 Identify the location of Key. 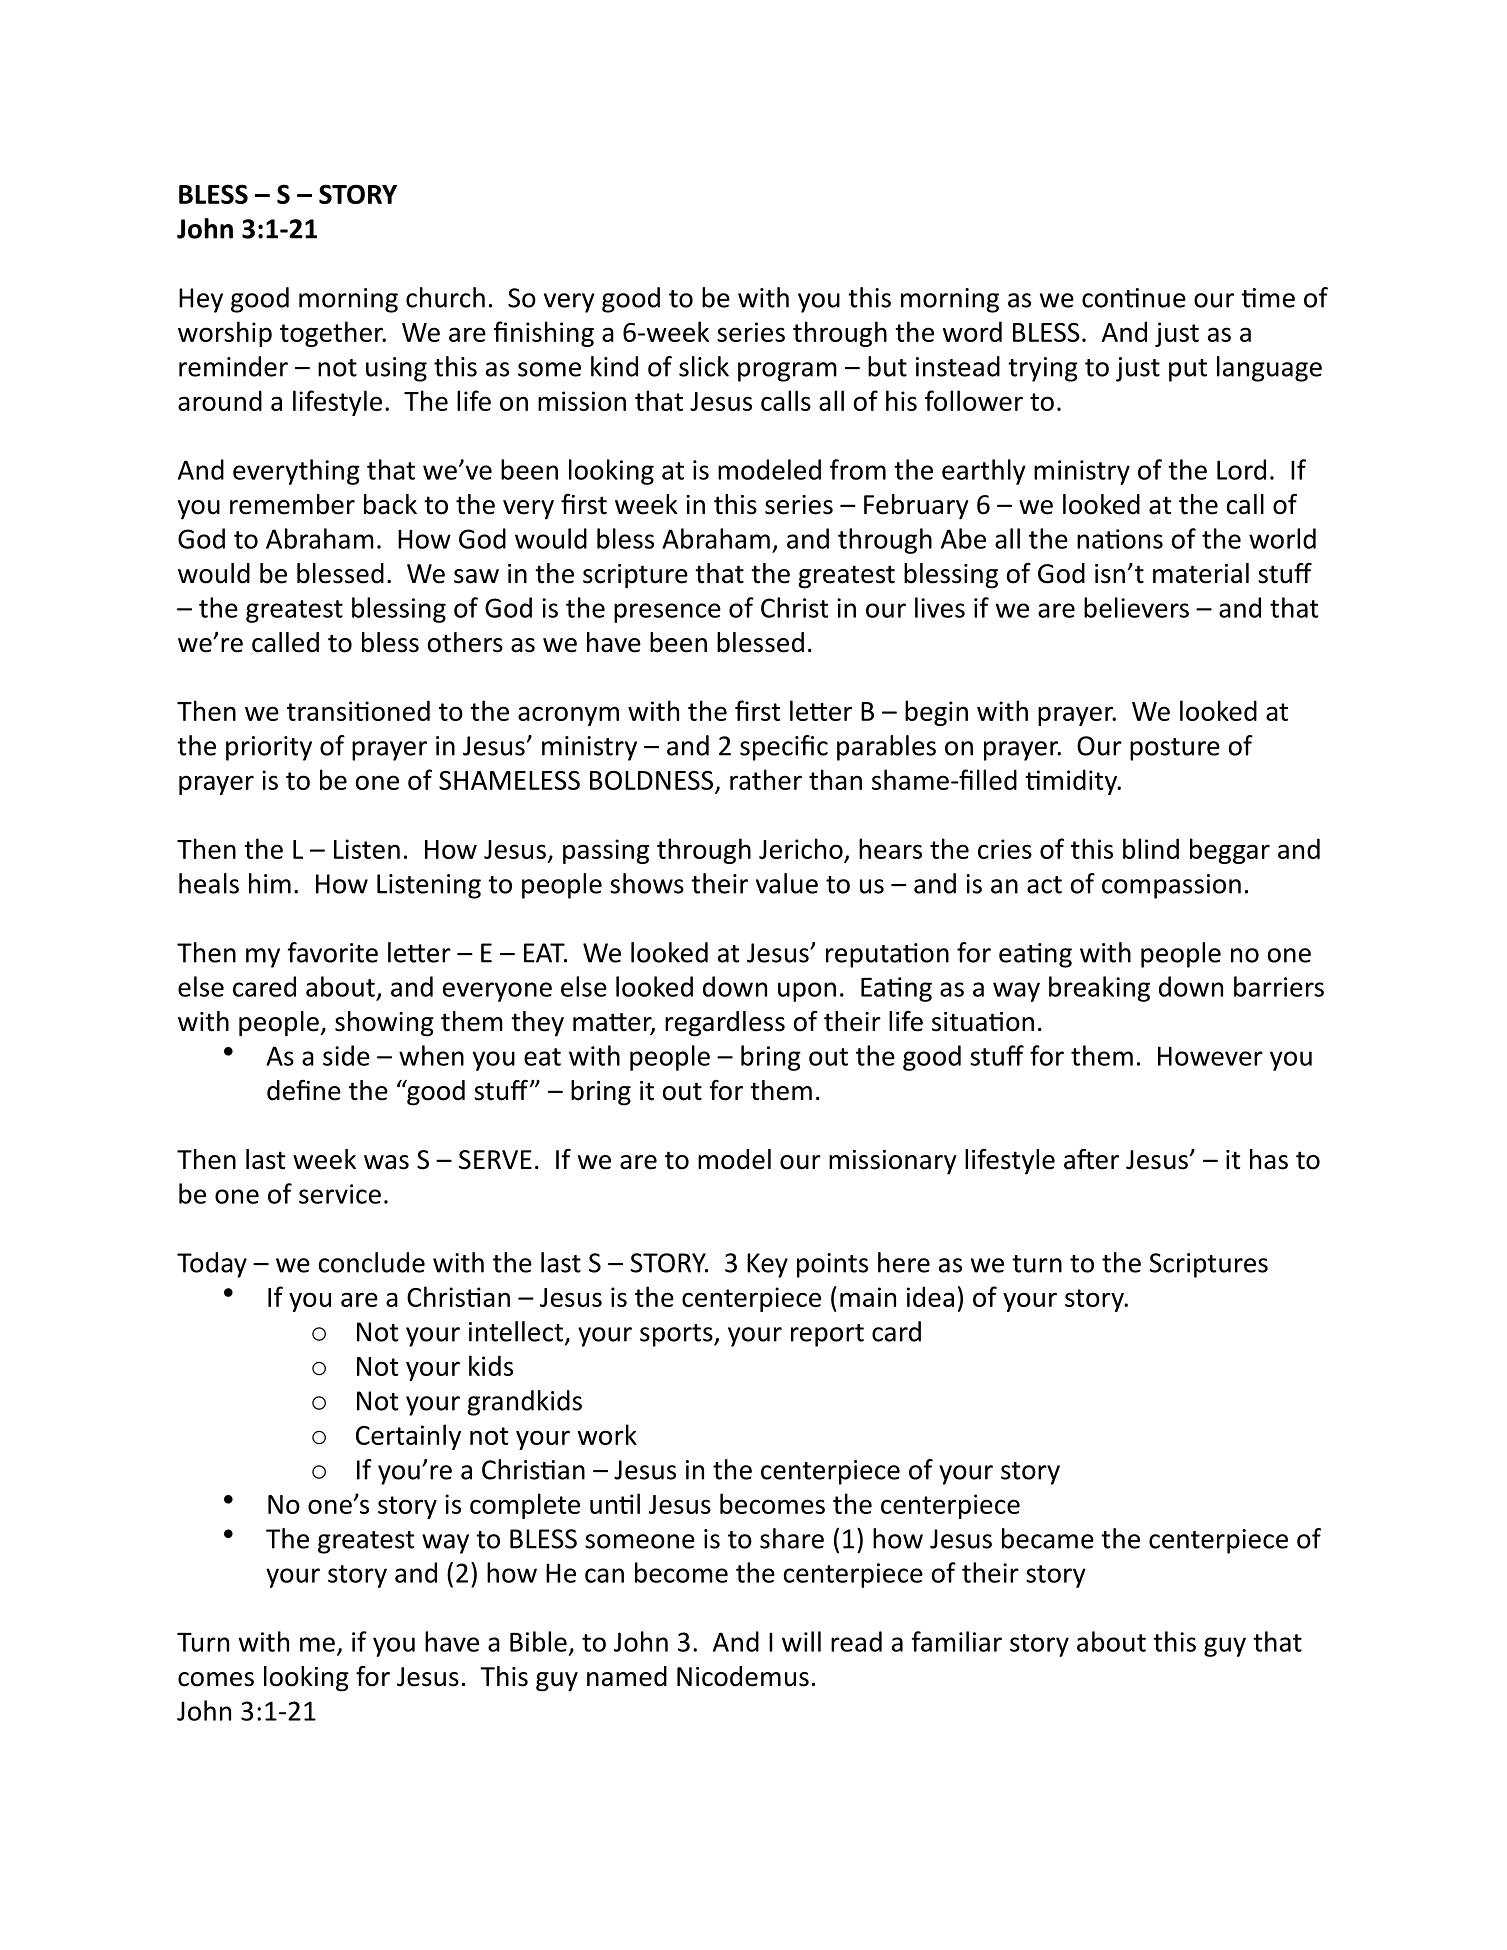
(767, 1265).
